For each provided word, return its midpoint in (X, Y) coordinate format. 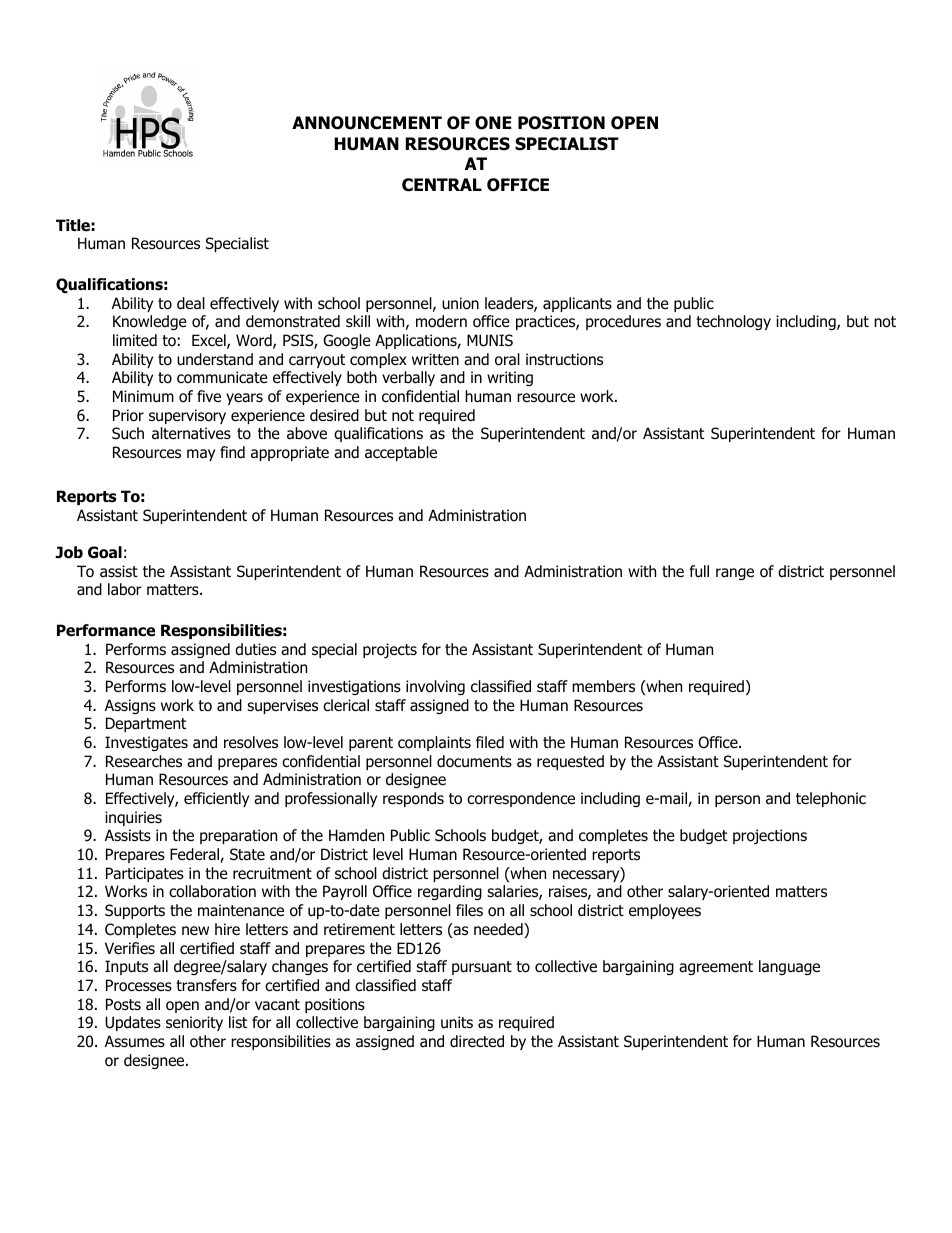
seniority (194, 1023)
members (603, 686)
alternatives (191, 433)
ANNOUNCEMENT (367, 123)
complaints (434, 743)
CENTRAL (442, 185)
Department (146, 724)
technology (733, 322)
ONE (493, 123)
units (457, 1022)
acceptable (401, 453)
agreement (716, 968)
